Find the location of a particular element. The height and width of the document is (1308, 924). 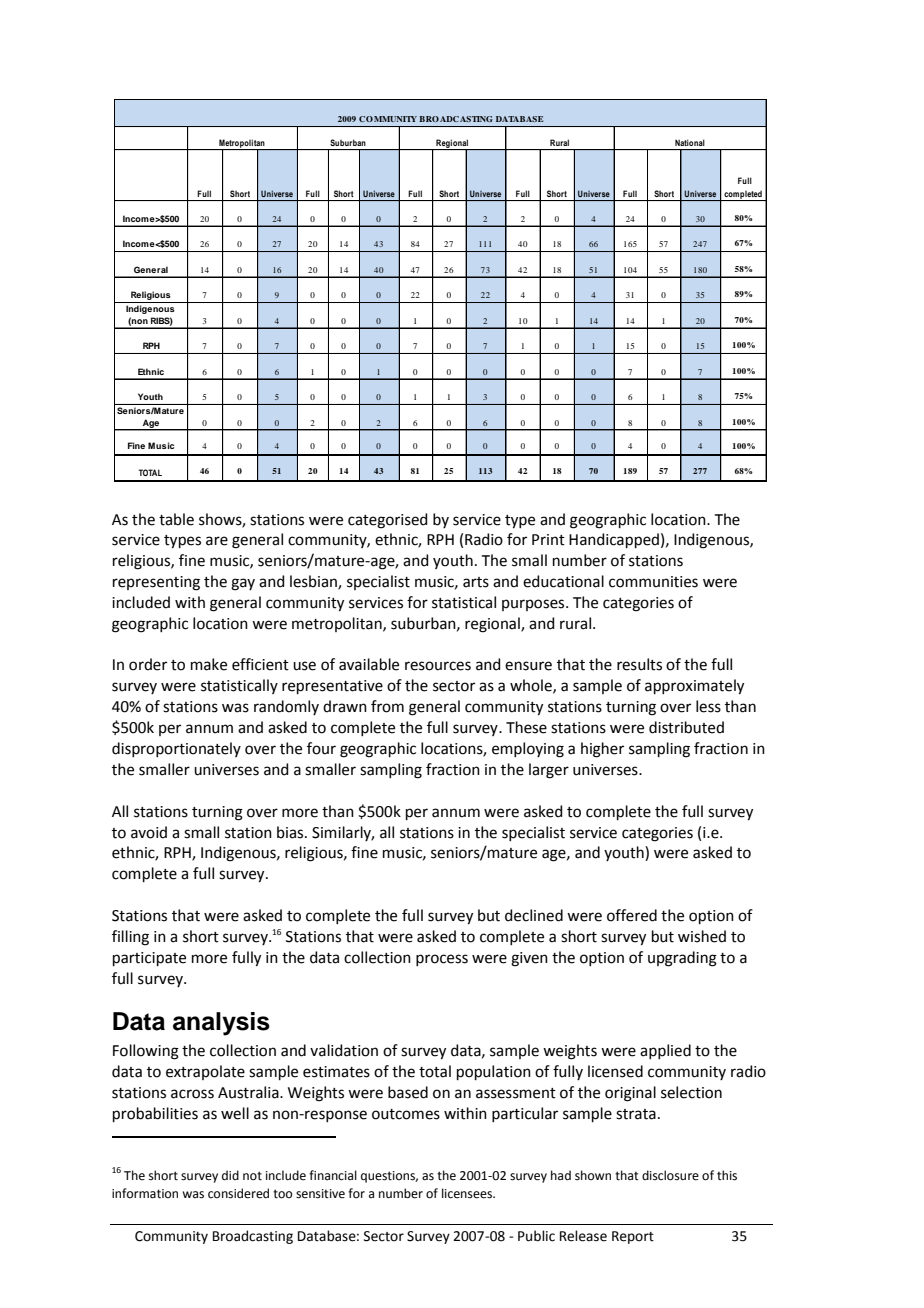

are is located at coordinates (217, 541).
